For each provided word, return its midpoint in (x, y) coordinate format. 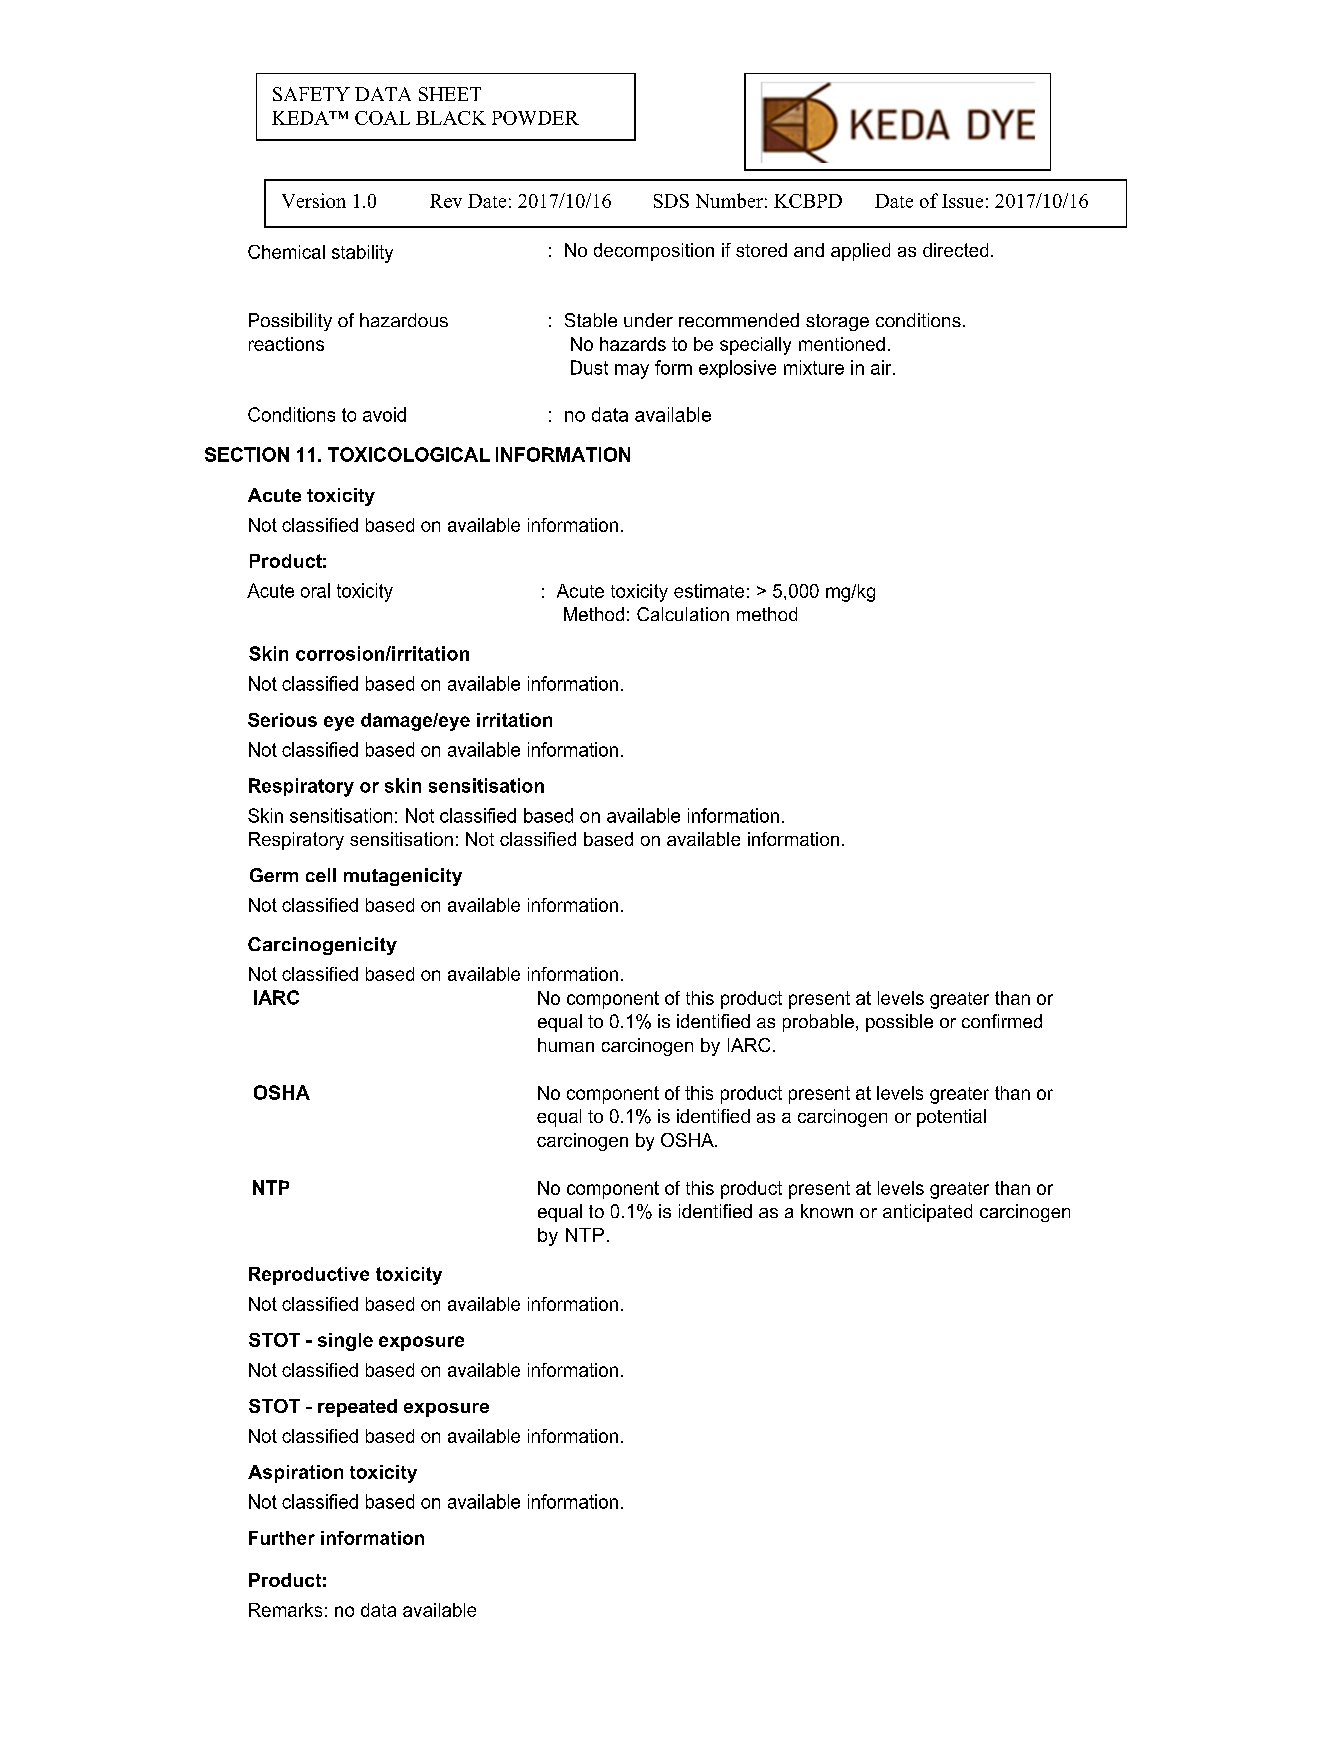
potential (951, 1118)
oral (315, 590)
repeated (357, 1408)
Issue (962, 201)
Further (282, 1538)
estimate (709, 591)
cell (321, 875)
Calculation (683, 614)
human (566, 1045)
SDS (671, 201)
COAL (382, 118)
